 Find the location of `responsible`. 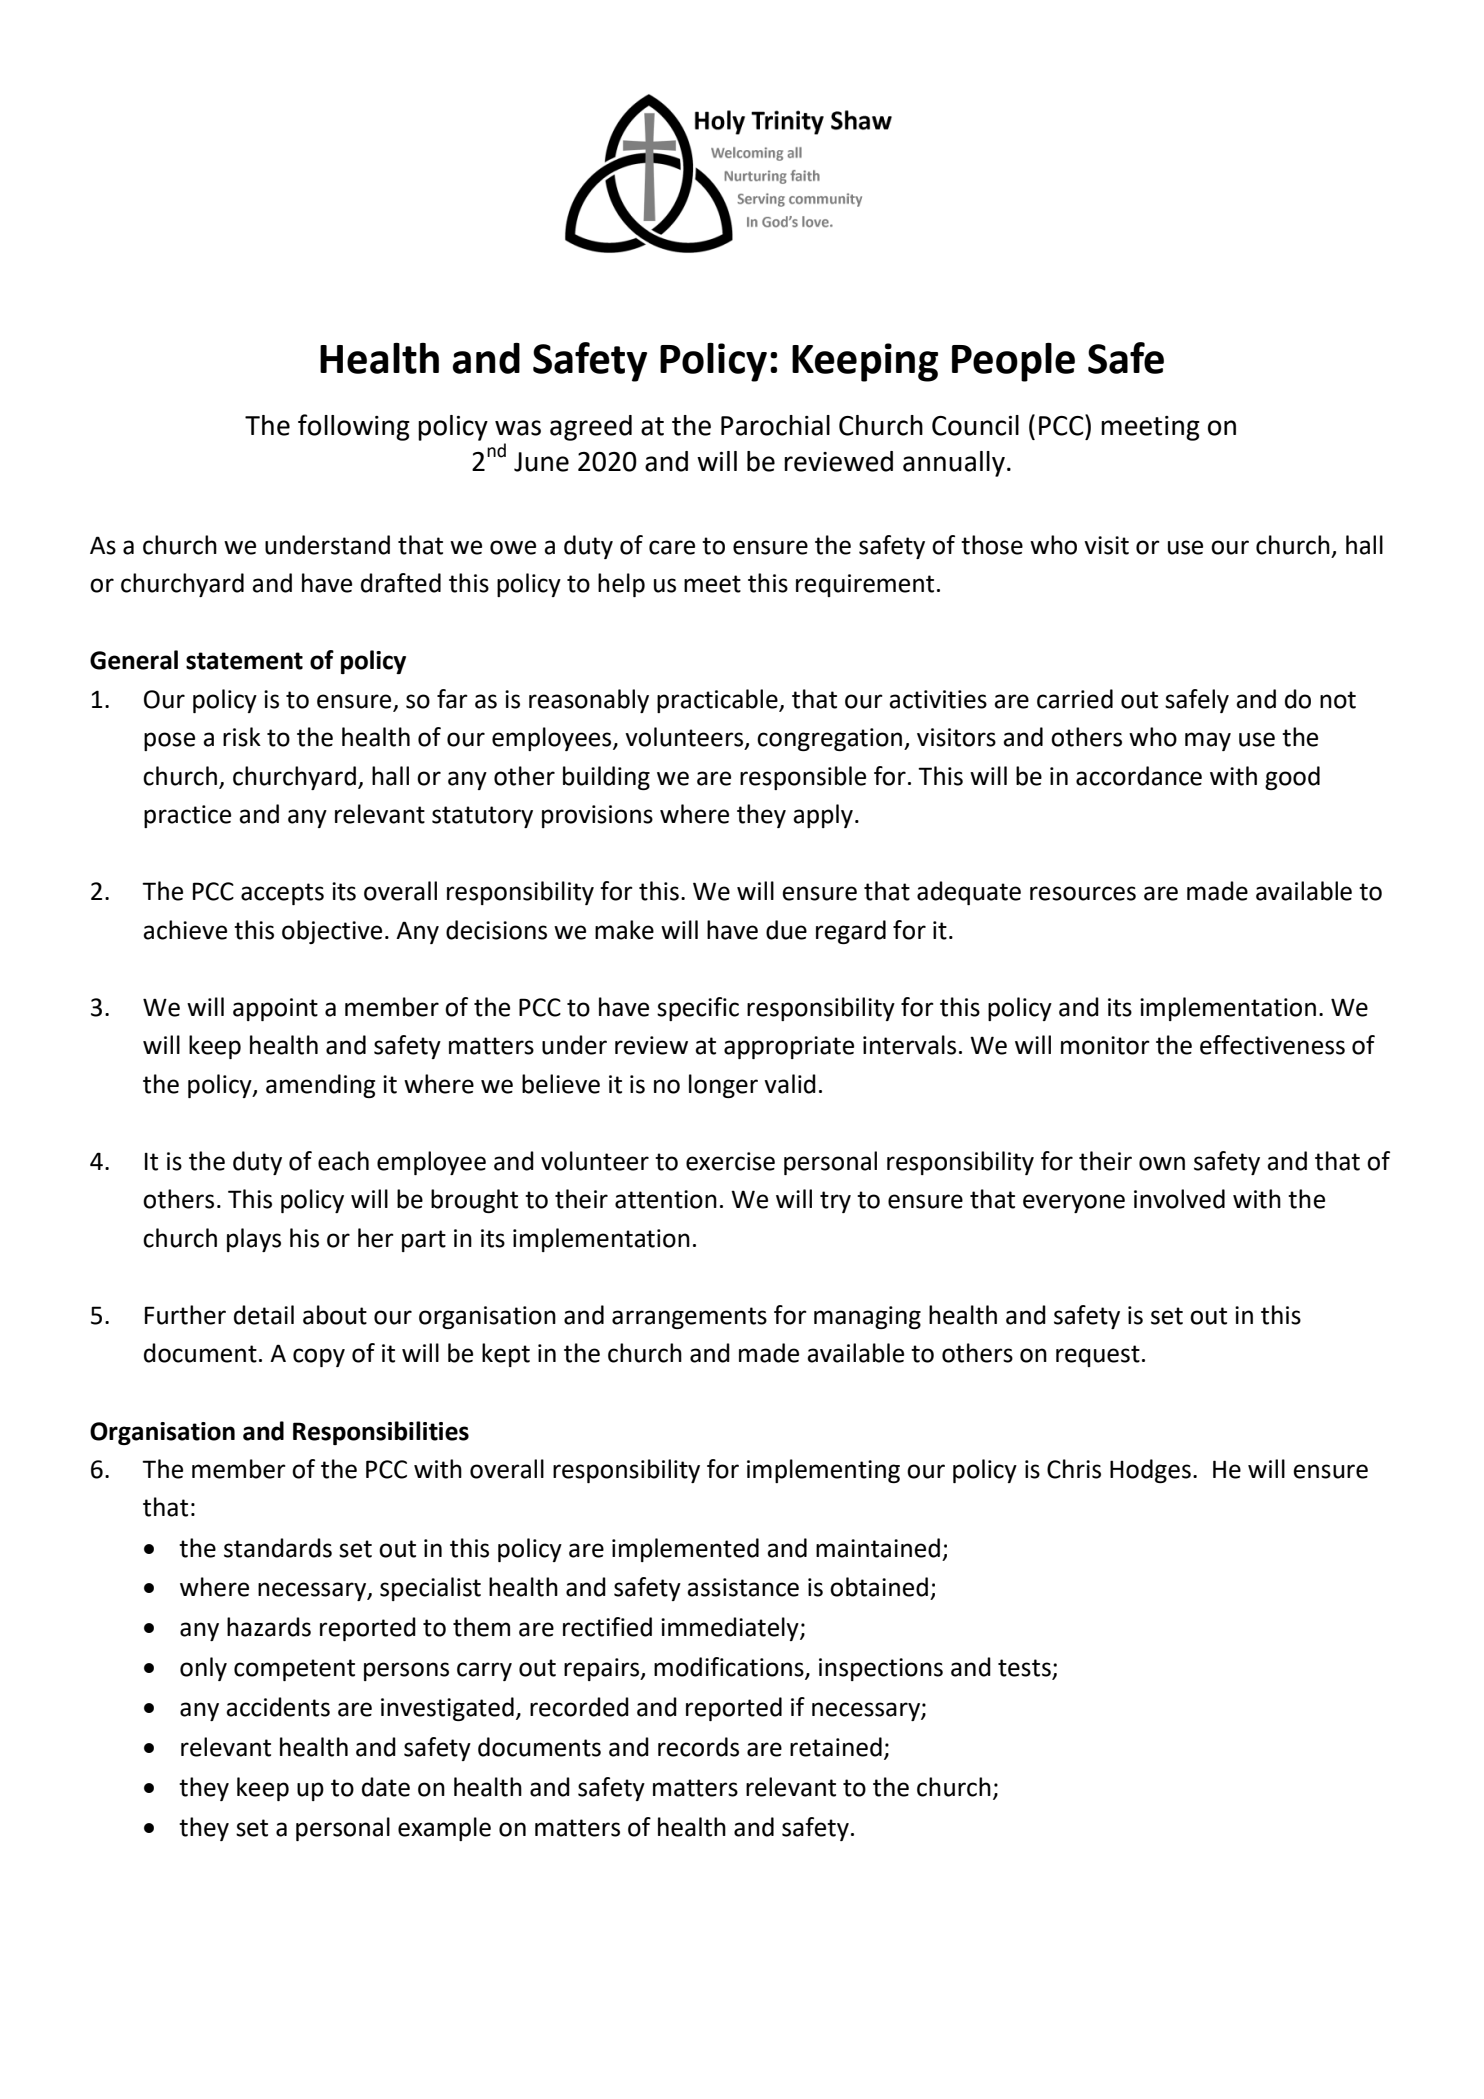

responsible is located at coordinates (803, 778).
